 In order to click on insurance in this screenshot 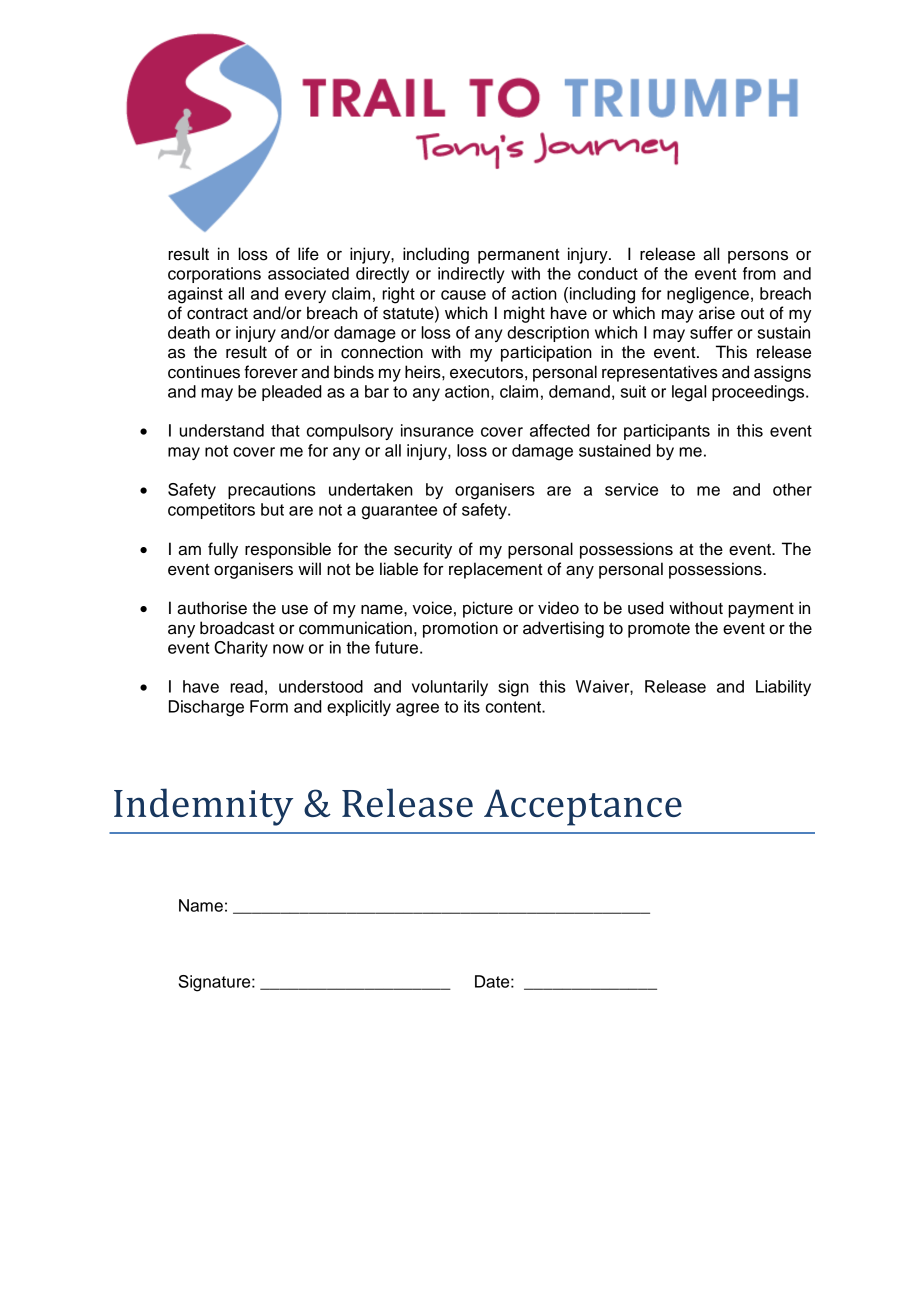, I will do `click(437, 430)`.
